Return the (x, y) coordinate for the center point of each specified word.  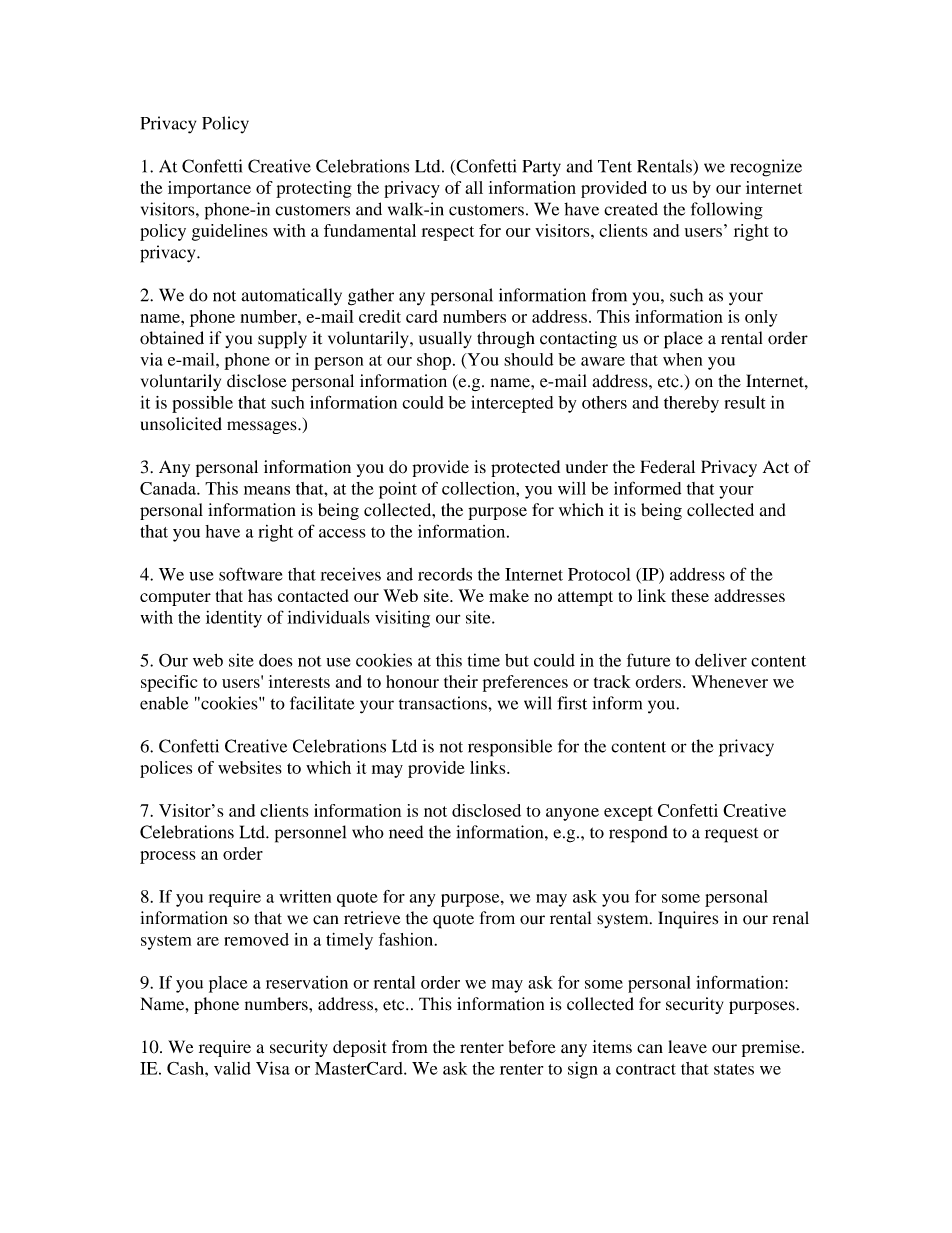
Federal (667, 467)
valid (232, 1068)
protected (525, 468)
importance (209, 189)
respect (448, 233)
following (727, 211)
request (731, 835)
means (267, 490)
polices (166, 769)
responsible (510, 748)
